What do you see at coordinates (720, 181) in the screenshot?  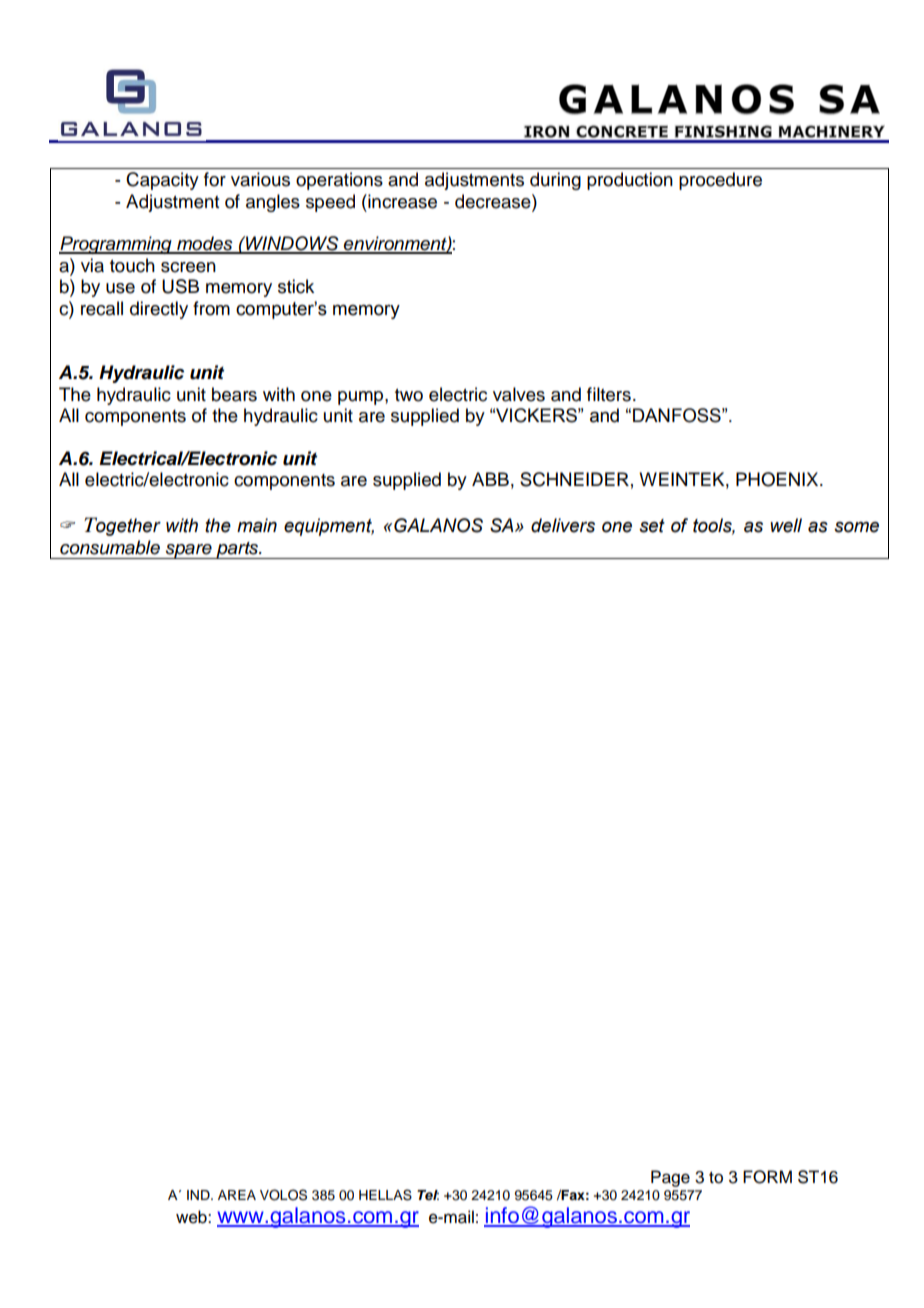 I see `procedure` at bounding box center [720, 181].
